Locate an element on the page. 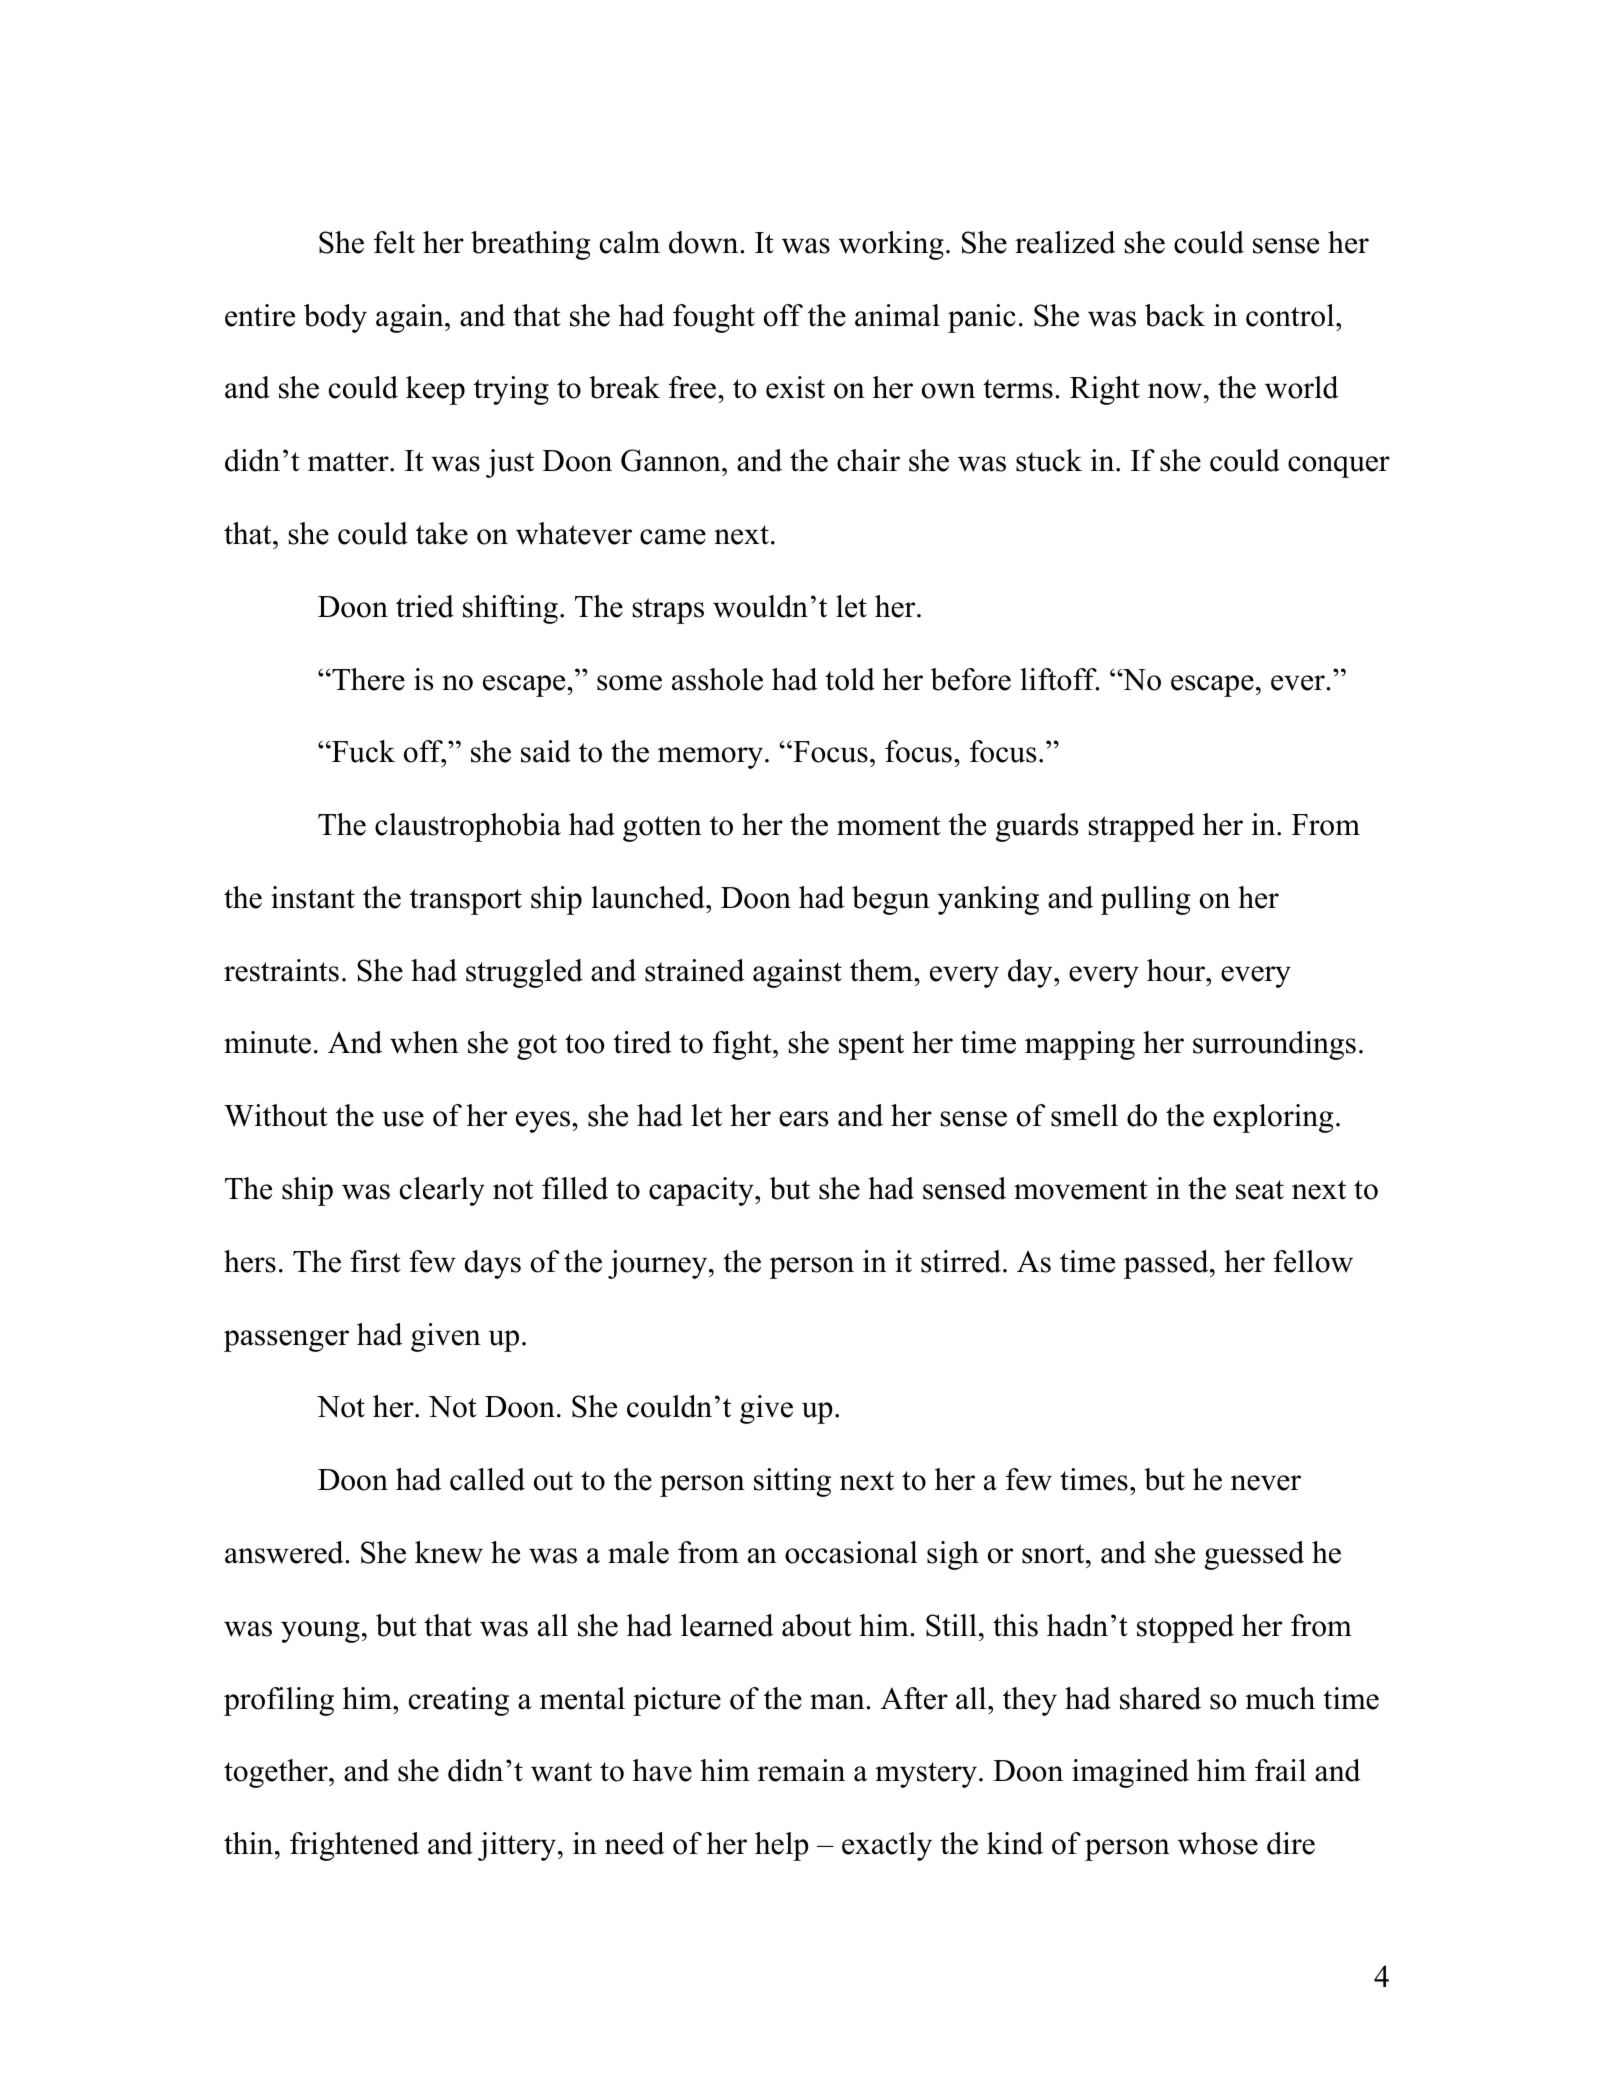  body is located at coordinates (335, 318).
